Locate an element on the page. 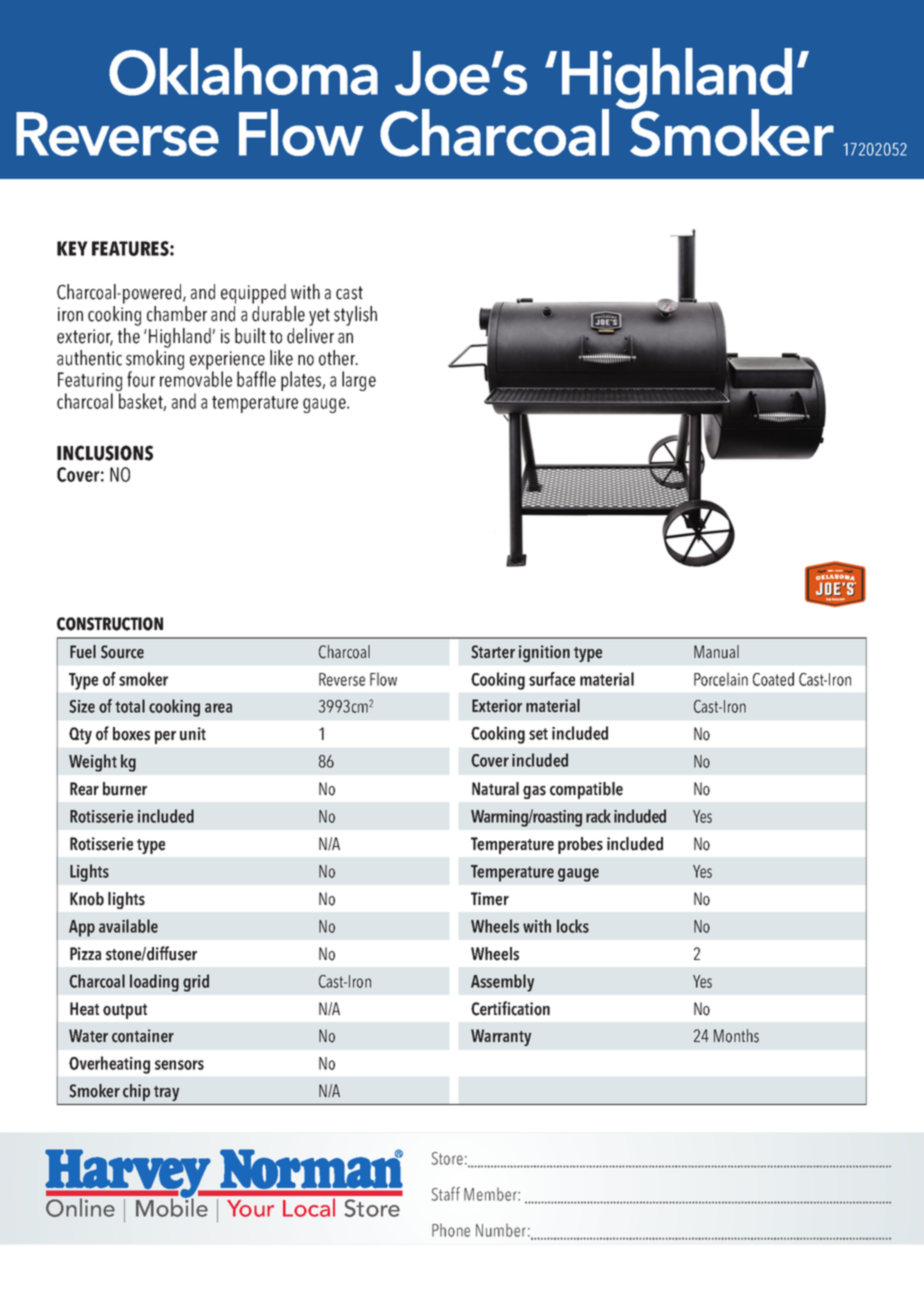  Natural is located at coordinates (495, 789).
